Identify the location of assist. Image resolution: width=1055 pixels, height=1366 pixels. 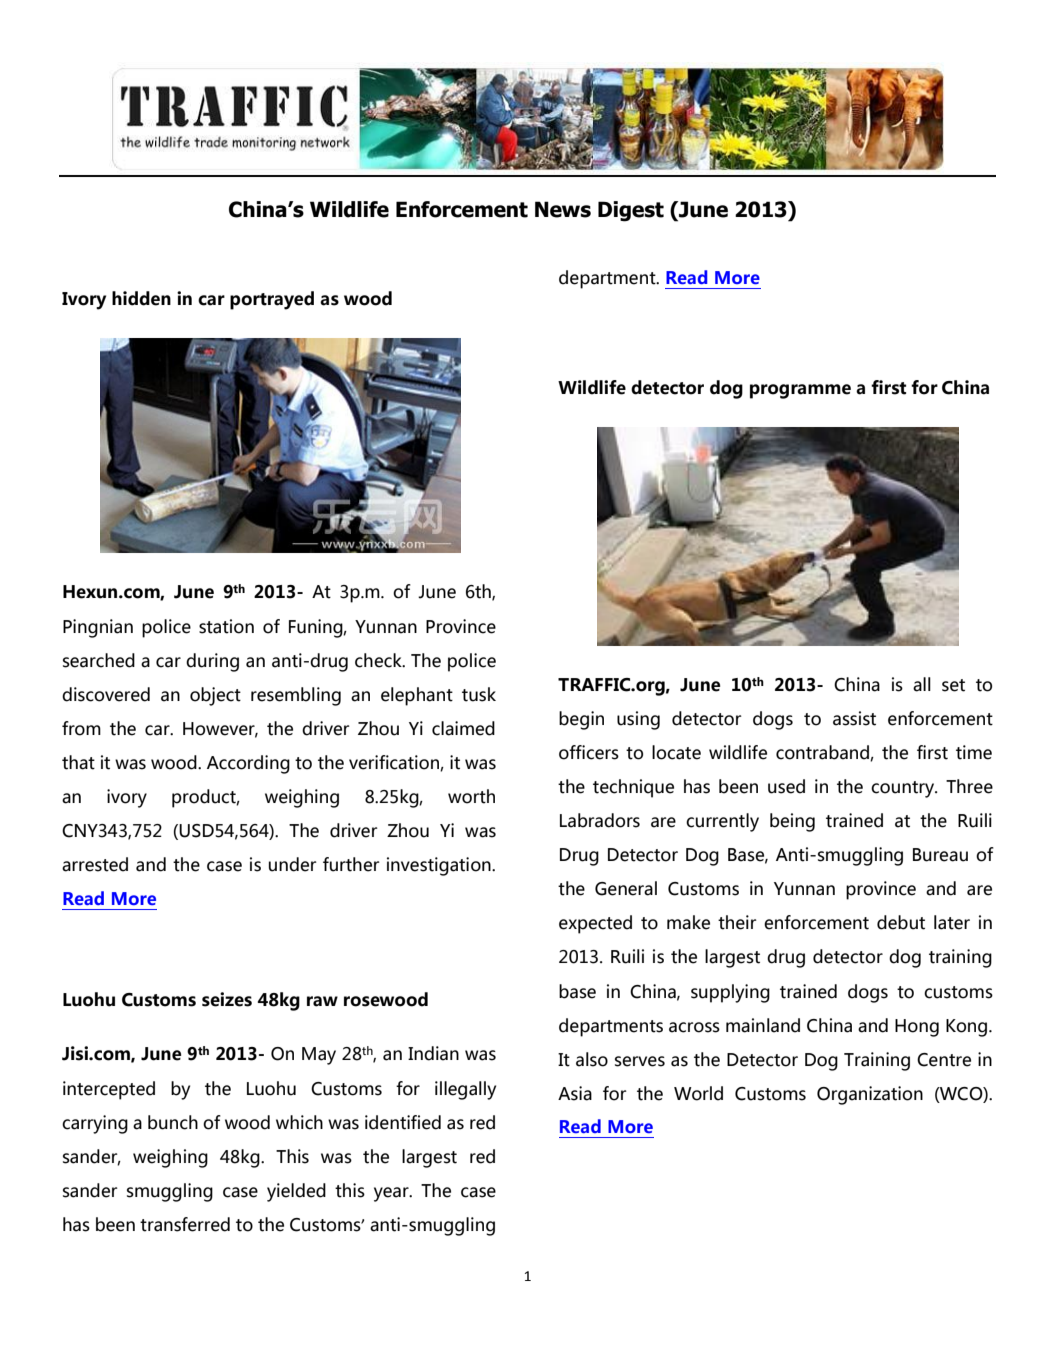
(854, 718).
